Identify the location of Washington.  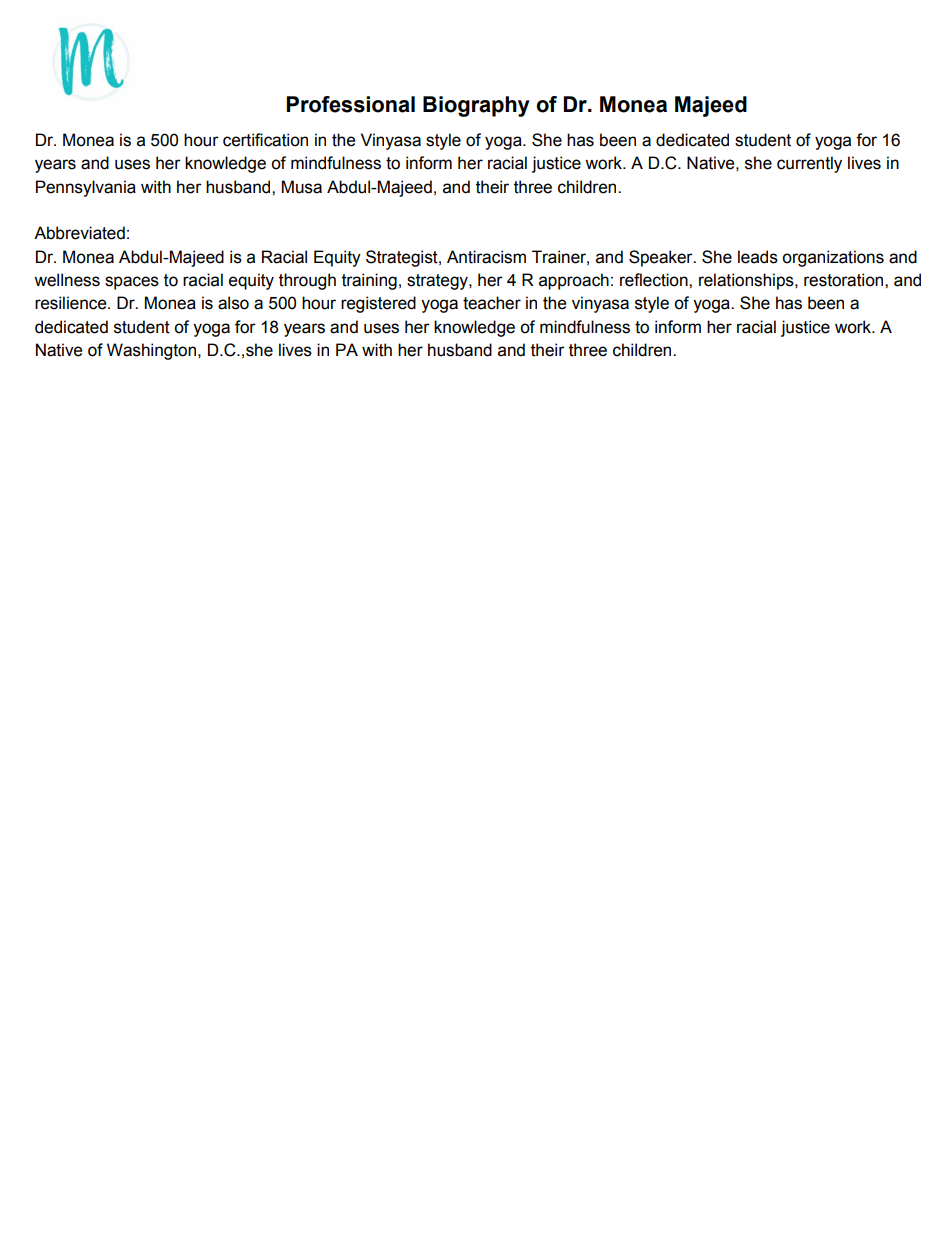
(153, 351).
